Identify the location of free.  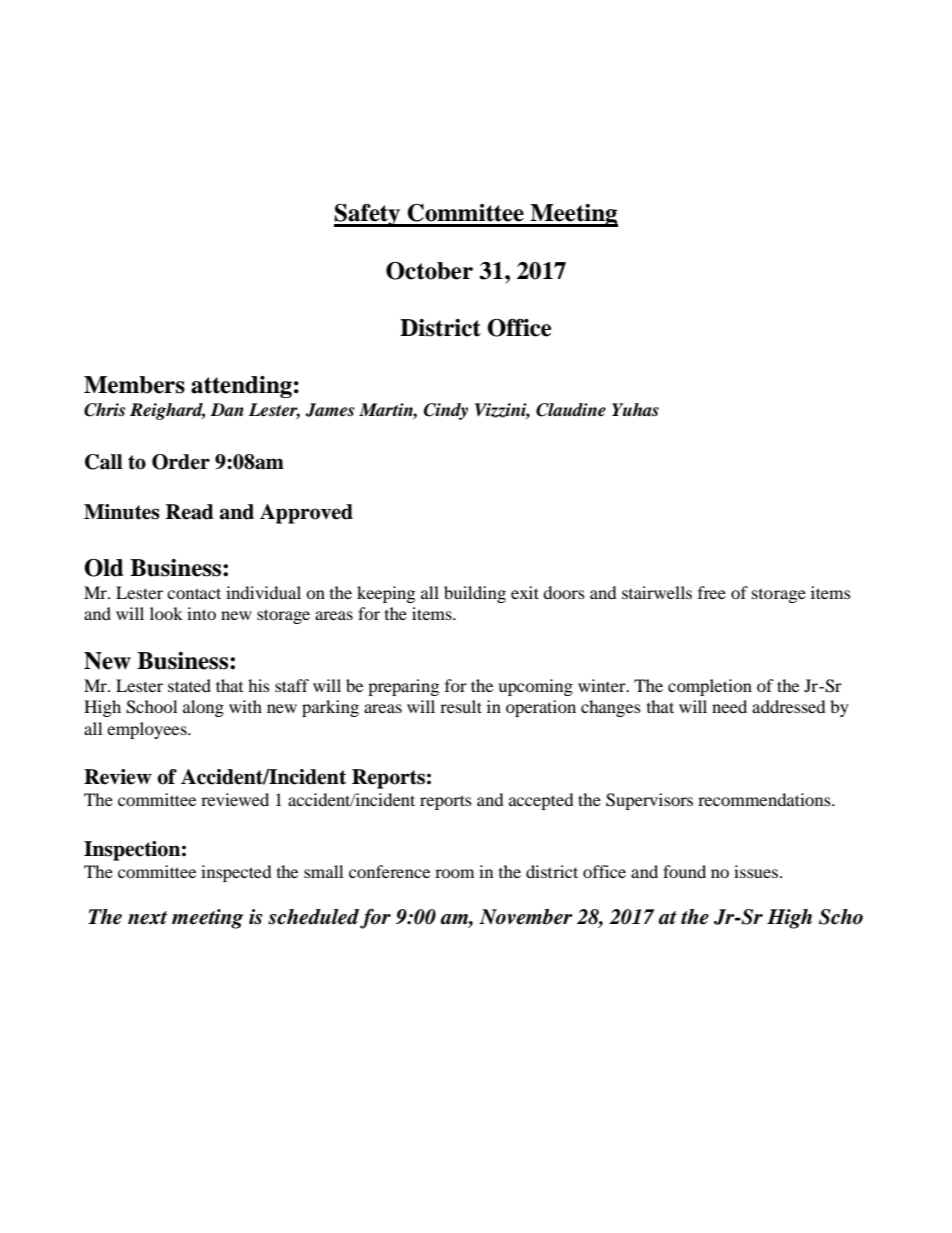
(712, 592).
